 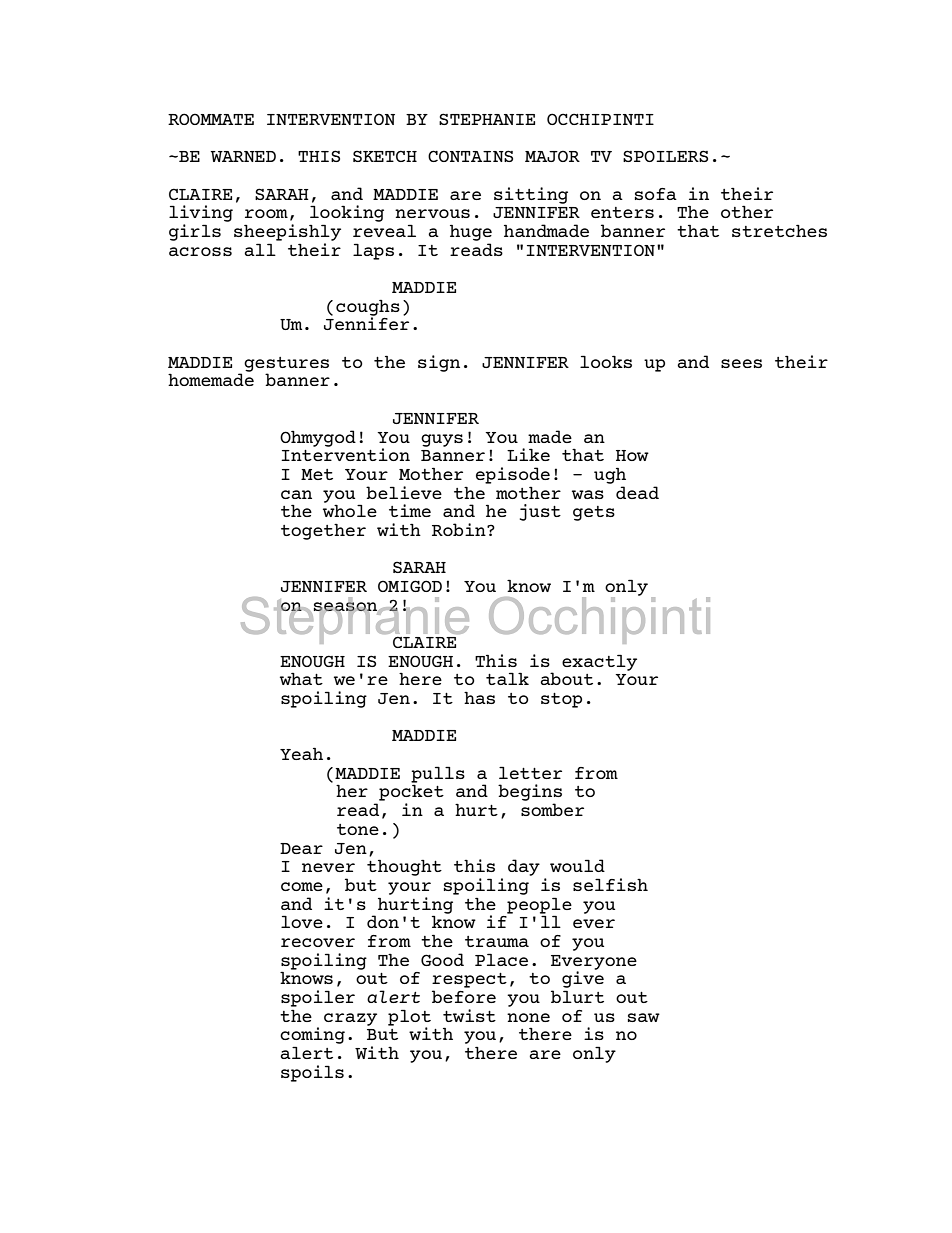 What do you see at coordinates (599, 662) in the screenshot?
I see `exactly` at bounding box center [599, 662].
